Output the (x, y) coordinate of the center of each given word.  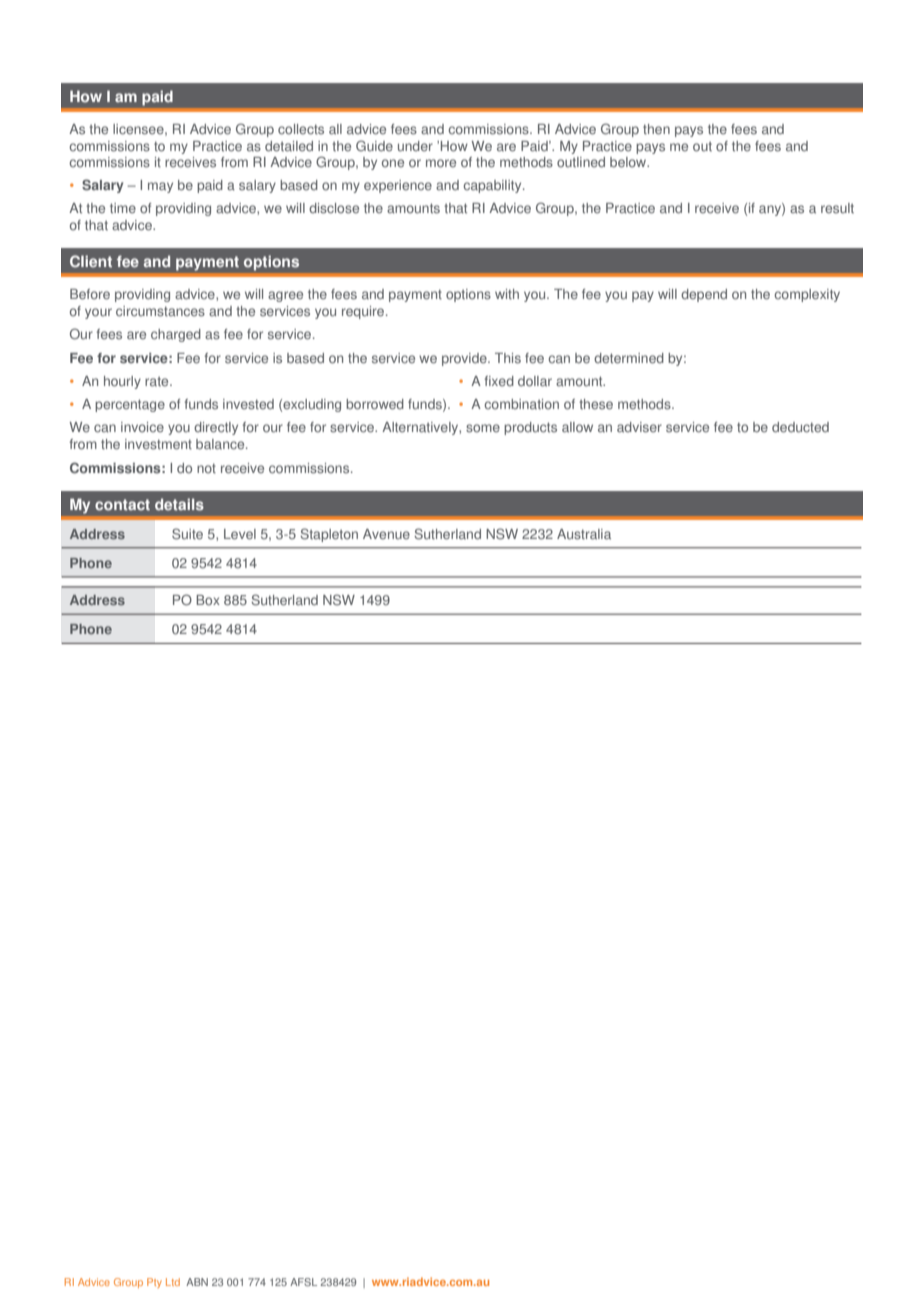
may (160, 187)
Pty (154, 1283)
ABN (197, 1282)
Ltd (173, 1282)
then (656, 129)
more (441, 163)
